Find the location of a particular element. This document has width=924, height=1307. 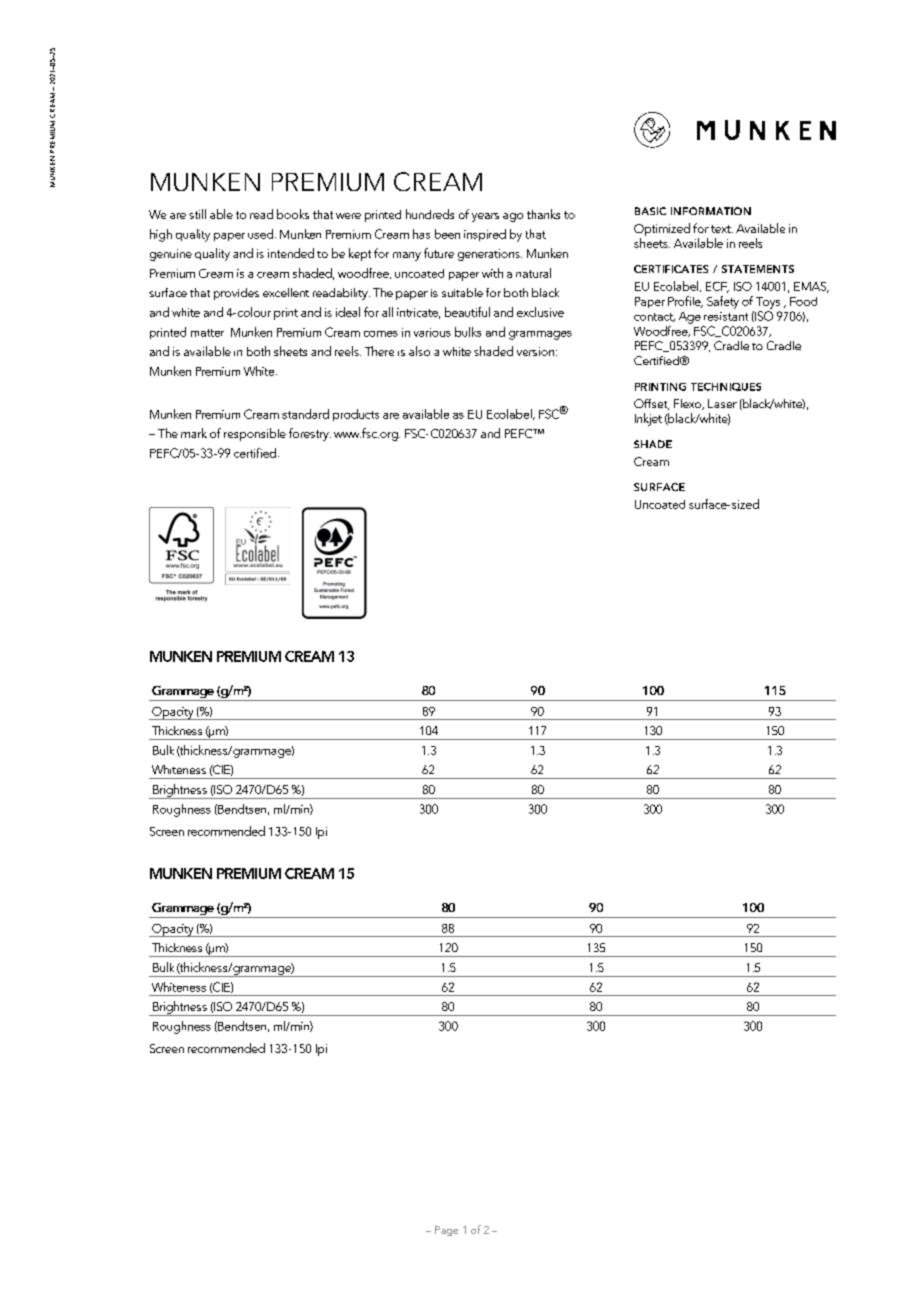

inspired is located at coordinates (485, 235).
